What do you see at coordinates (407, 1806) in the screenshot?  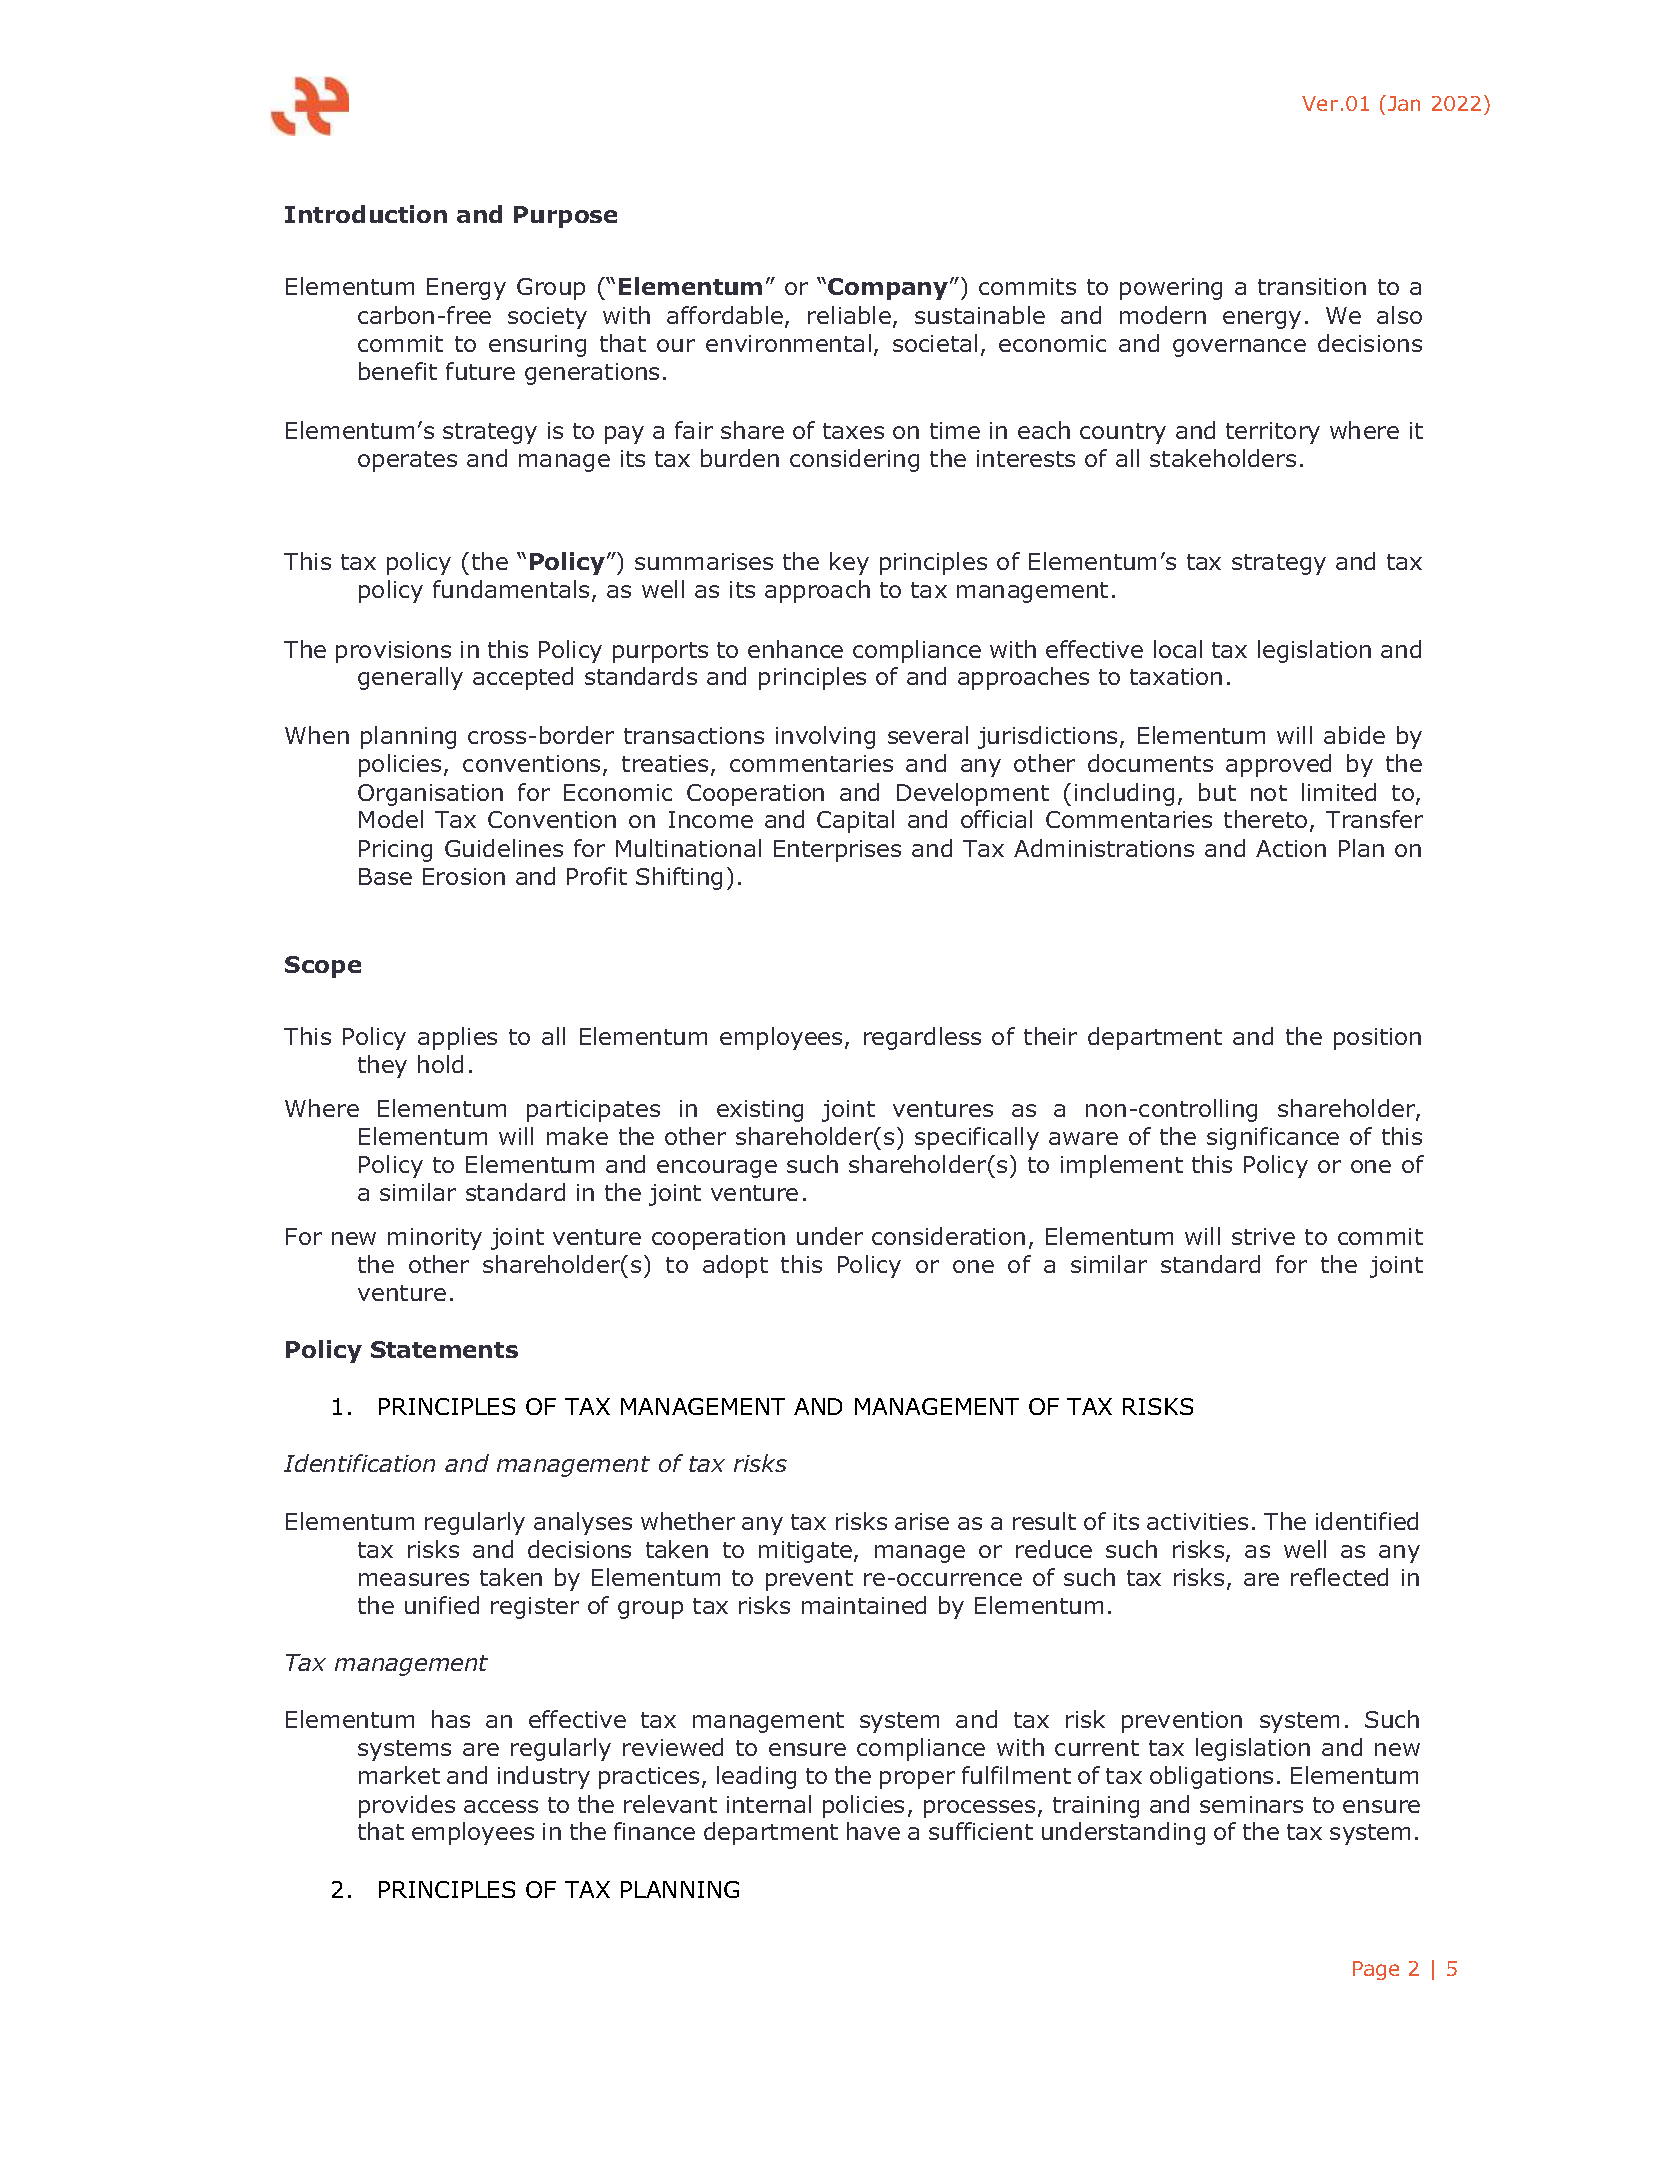 I see `provides` at bounding box center [407, 1806].
